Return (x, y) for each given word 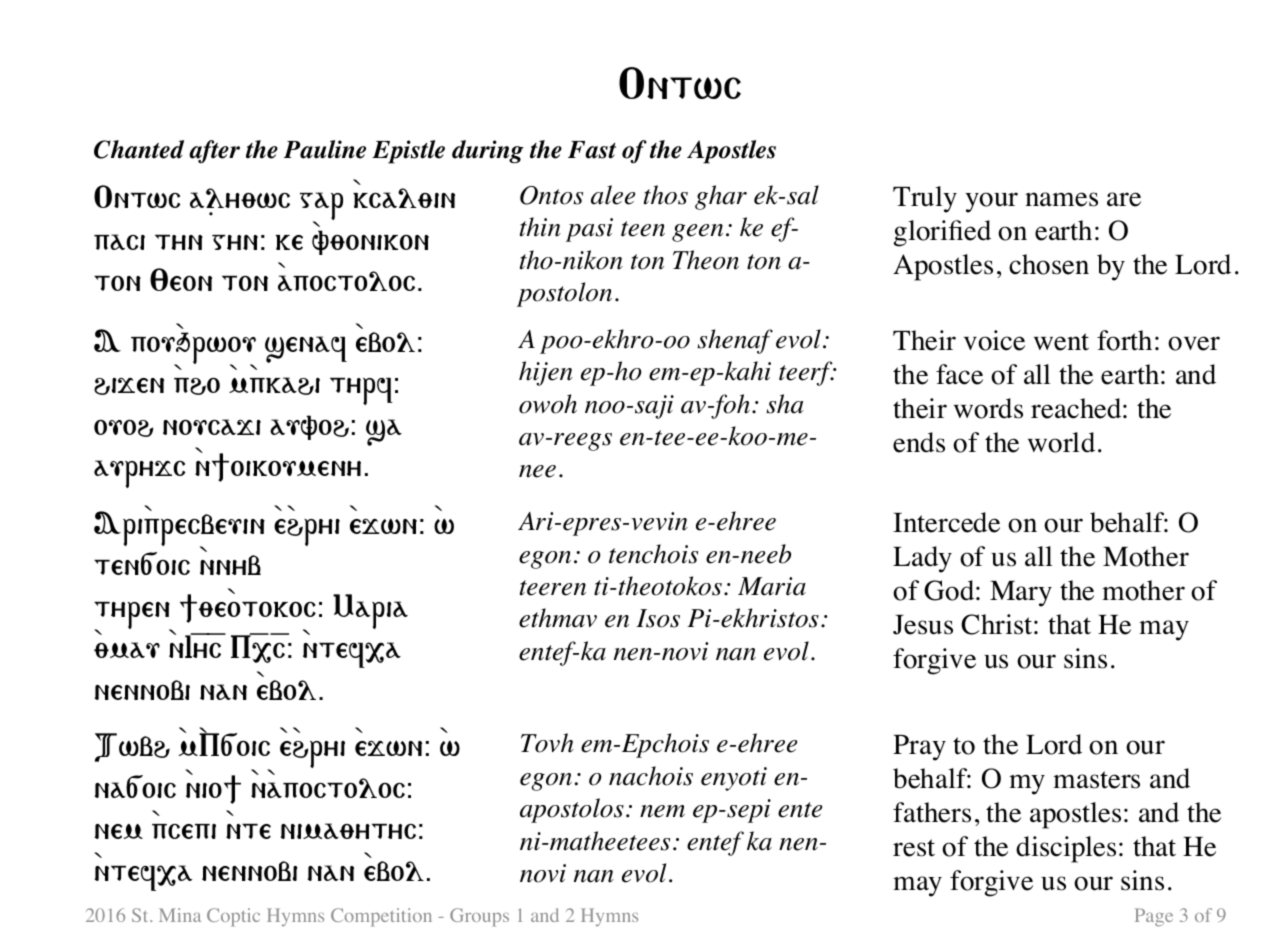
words (988, 408)
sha (785, 404)
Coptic (233, 917)
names (1061, 199)
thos (666, 195)
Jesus (923, 625)
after (214, 152)
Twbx (132, 747)
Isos (658, 618)
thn (179, 242)
